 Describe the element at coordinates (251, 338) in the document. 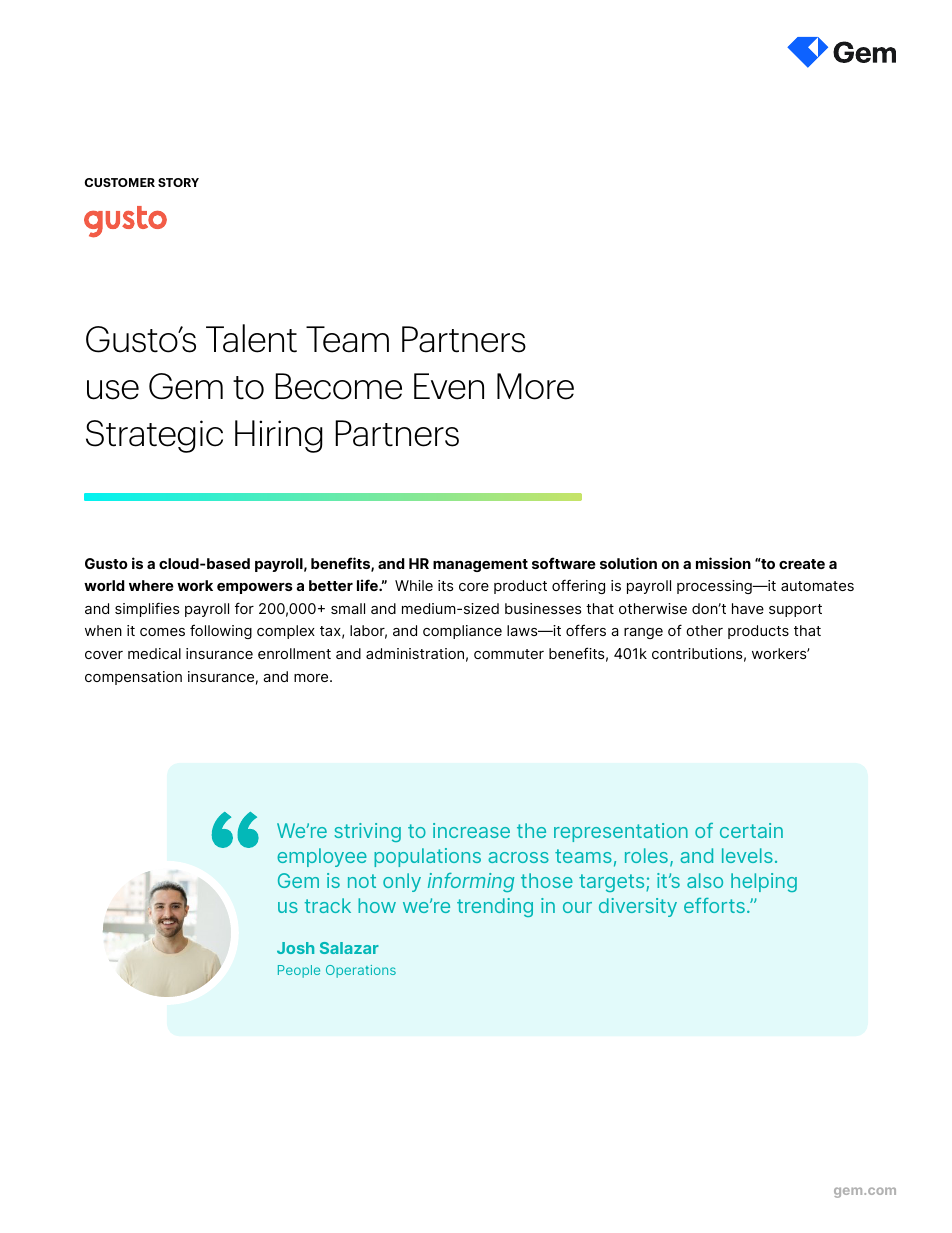

I see `Talent` at that location.
